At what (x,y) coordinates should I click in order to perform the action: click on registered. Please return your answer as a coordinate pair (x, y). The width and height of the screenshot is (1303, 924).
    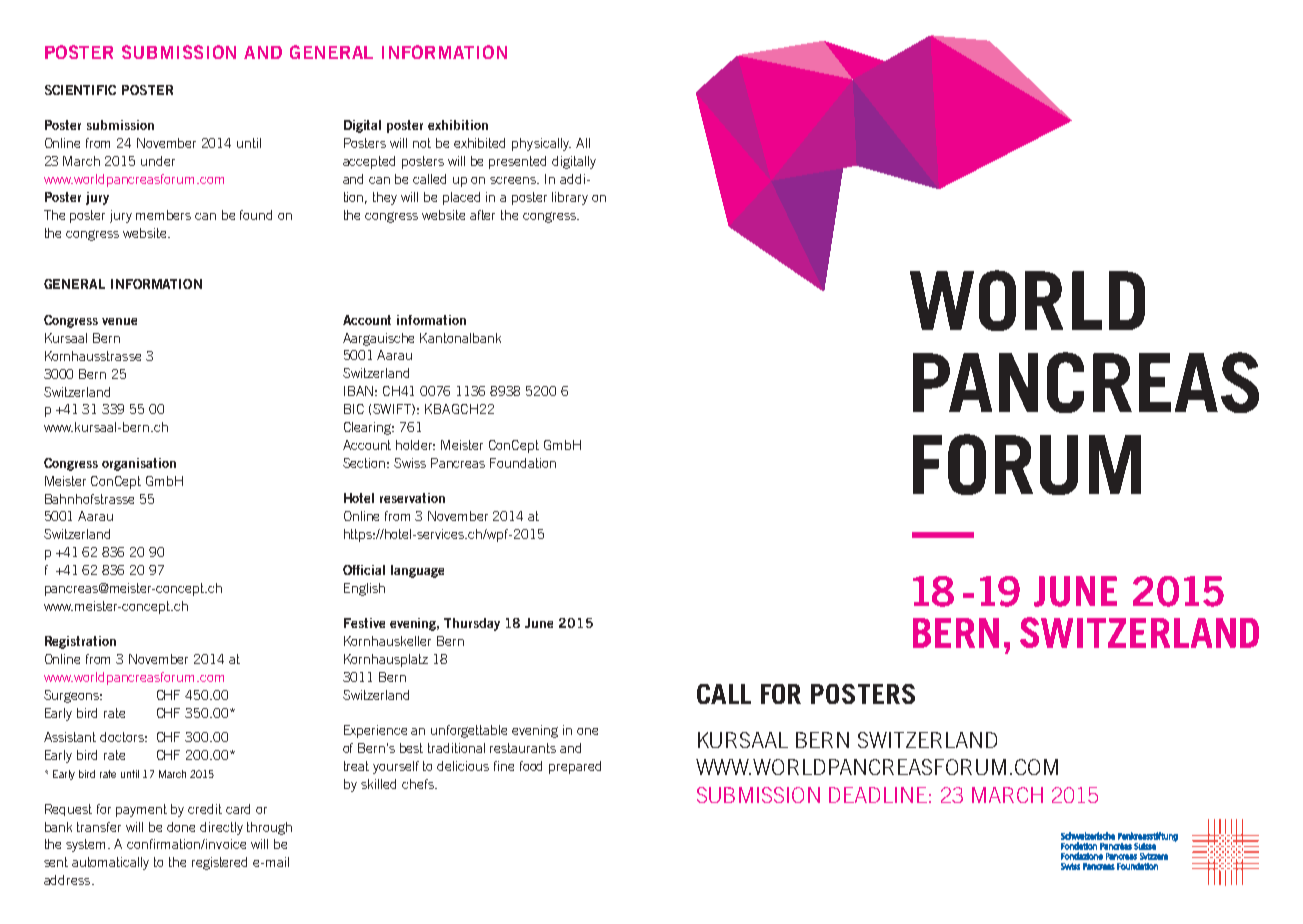
    Looking at the image, I should click on (219, 863).
